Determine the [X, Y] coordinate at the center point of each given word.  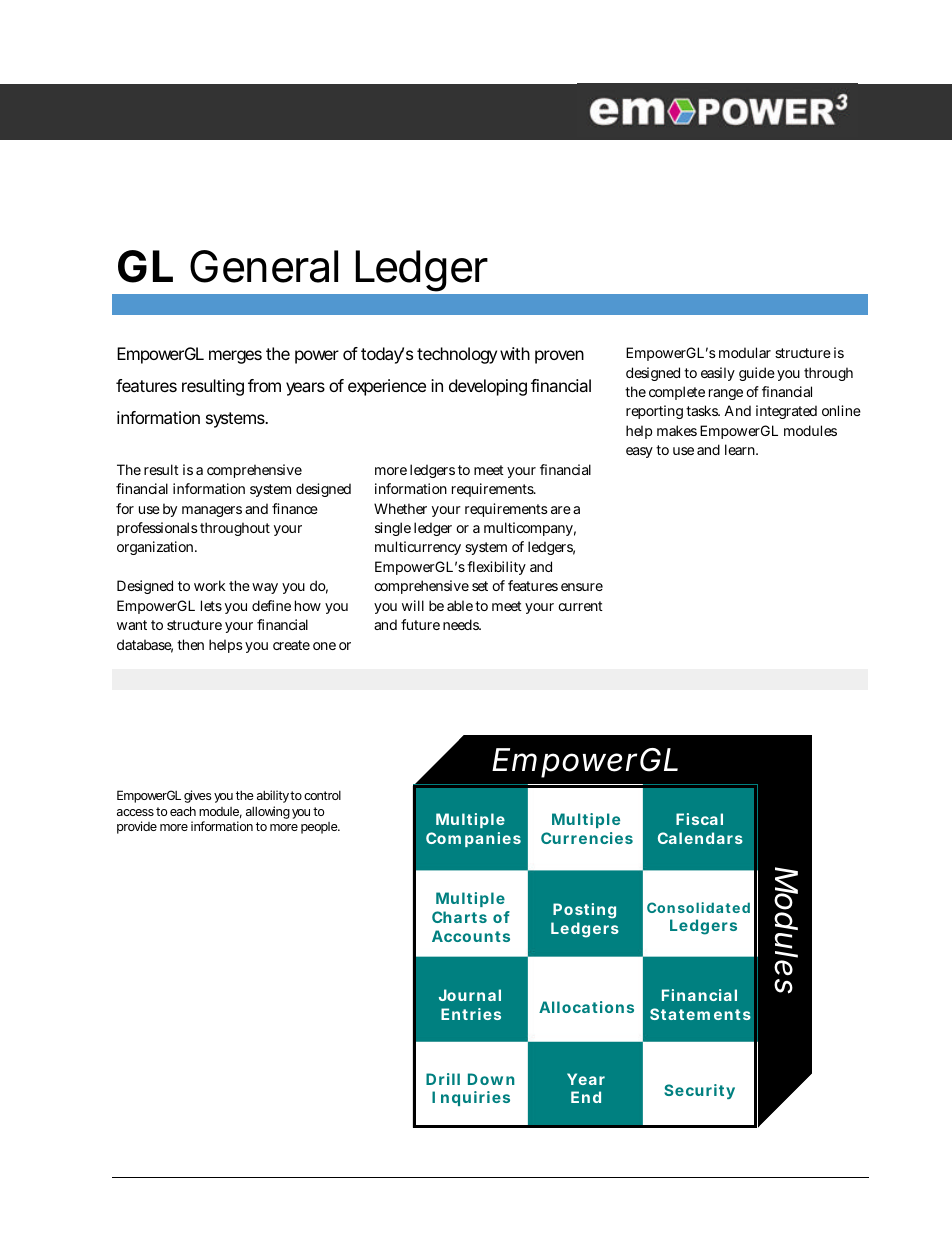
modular [745, 352]
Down [491, 1079]
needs [462, 624]
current [580, 606]
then [190, 644]
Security [699, 1091]
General [264, 266]
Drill [443, 1079]
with [515, 353]
